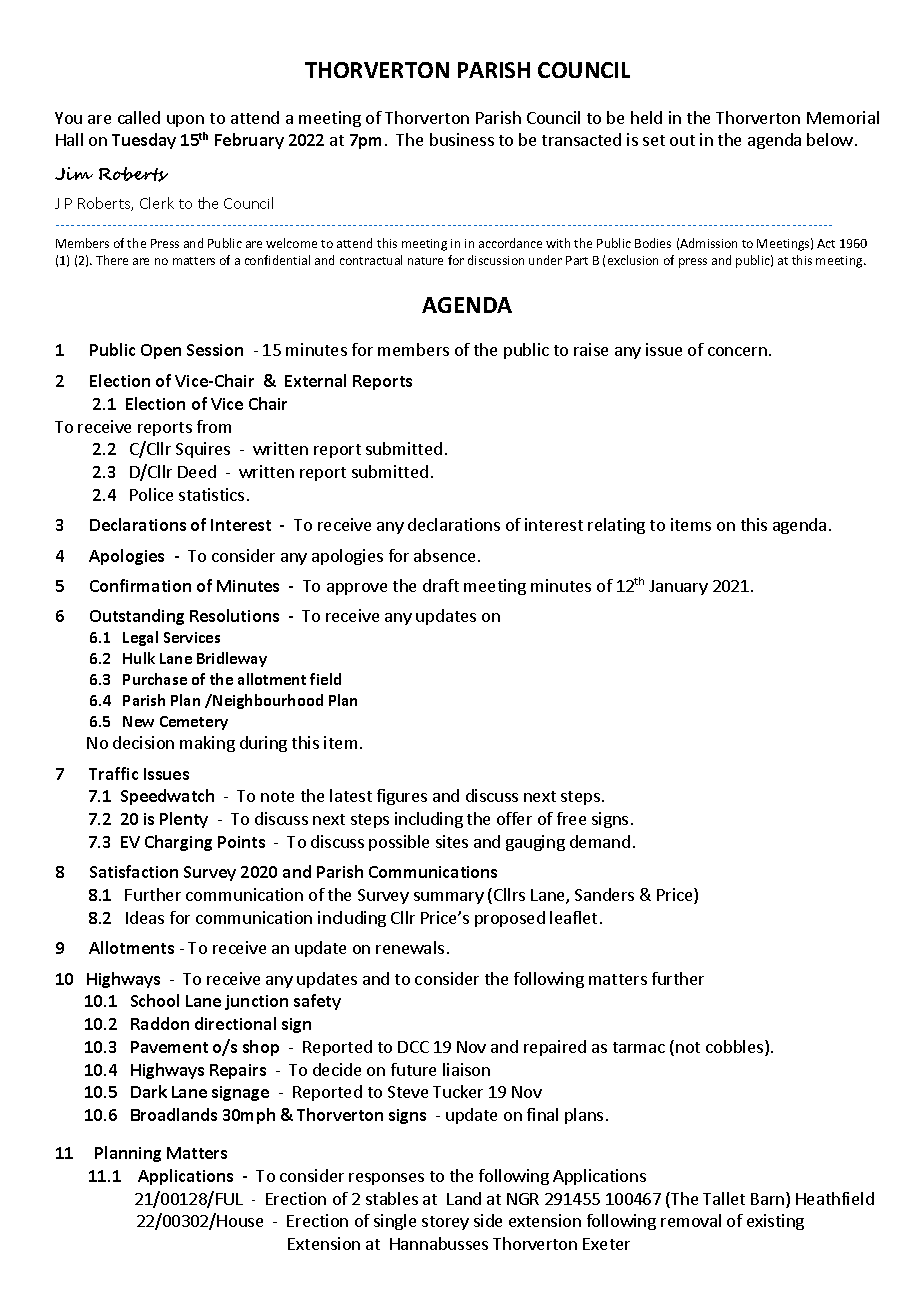 Image resolution: width=924 pixels, height=1308 pixels. What do you see at coordinates (600, 841) in the page?
I see `demand` at bounding box center [600, 841].
